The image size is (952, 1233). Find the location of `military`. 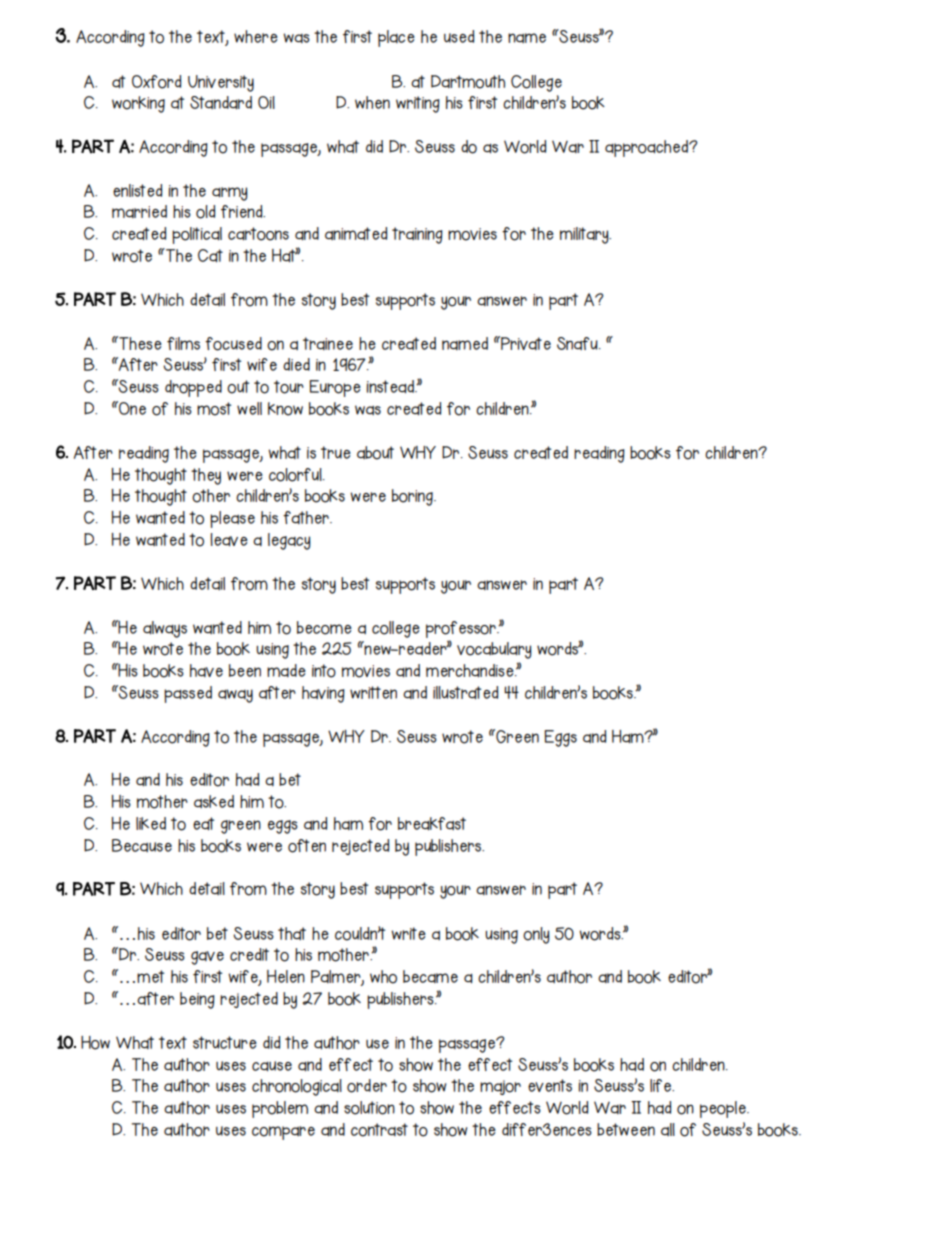

military is located at coordinates (585, 235).
